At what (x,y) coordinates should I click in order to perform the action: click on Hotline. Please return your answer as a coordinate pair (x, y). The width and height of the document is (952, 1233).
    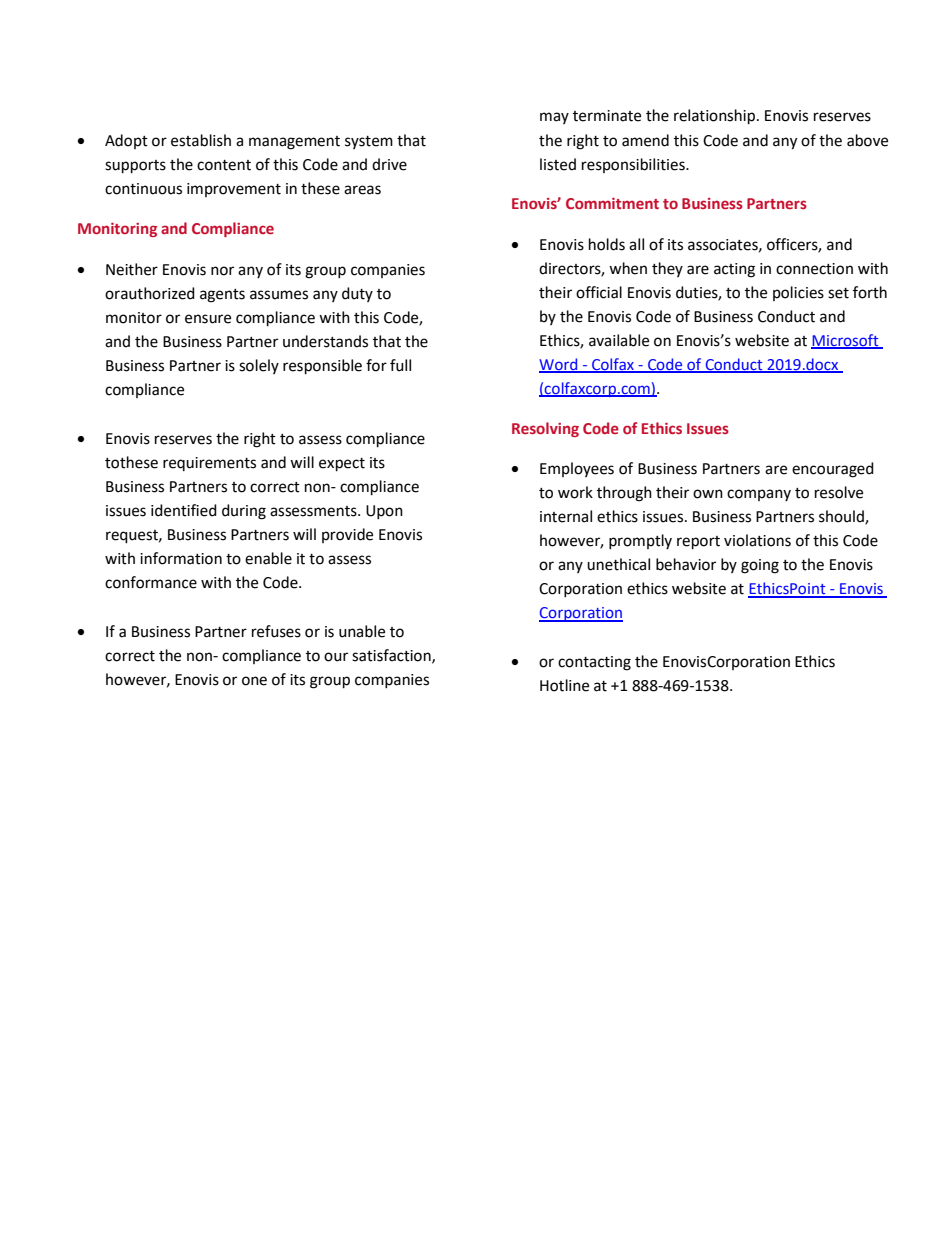
    Looking at the image, I should click on (564, 685).
